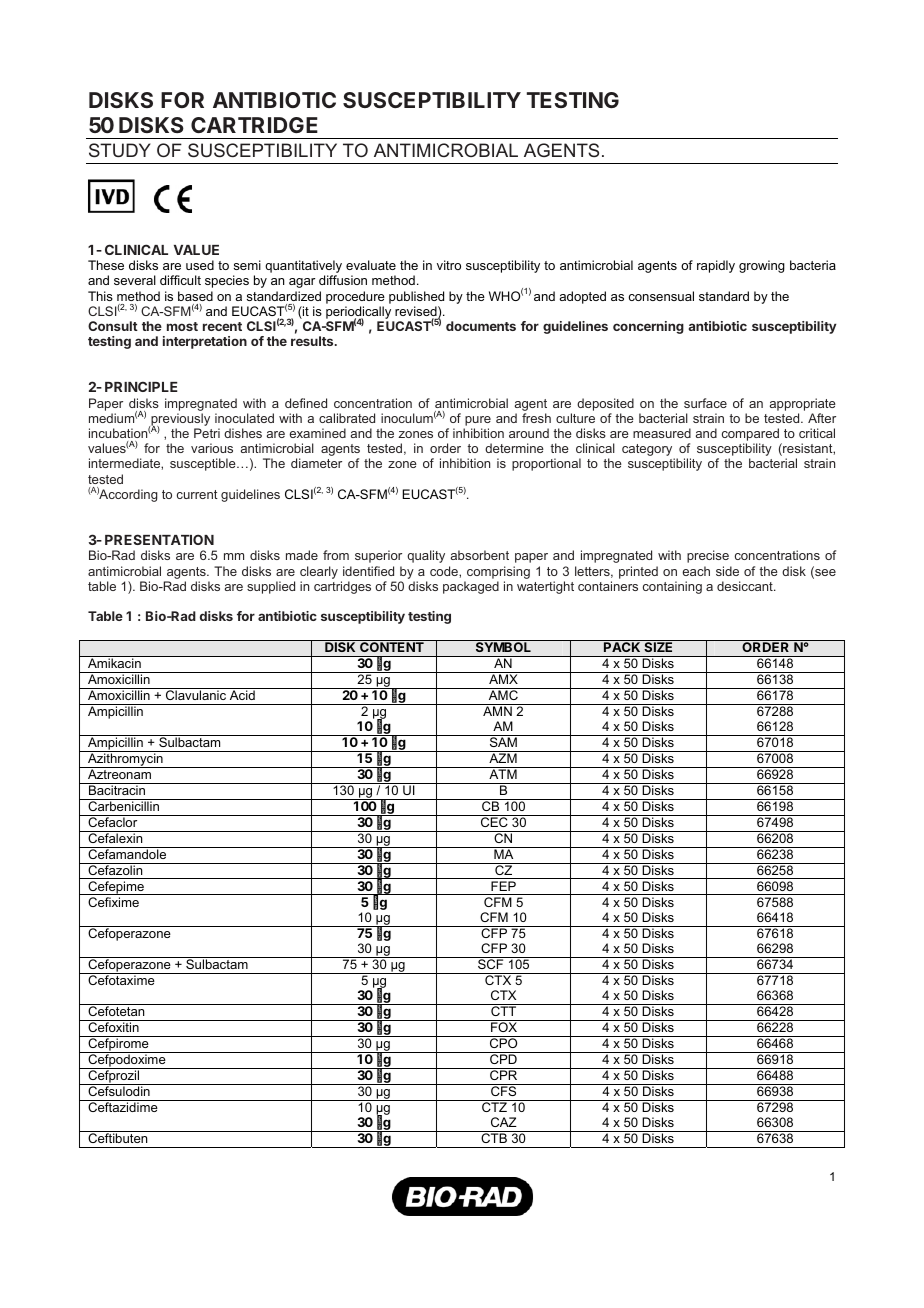 Image resolution: width=924 pixels, height=1308 pixels. What do you see at coordinates (480, 555) in the screenshot?
I see `absorbent` at bounding box center [480, 555].
